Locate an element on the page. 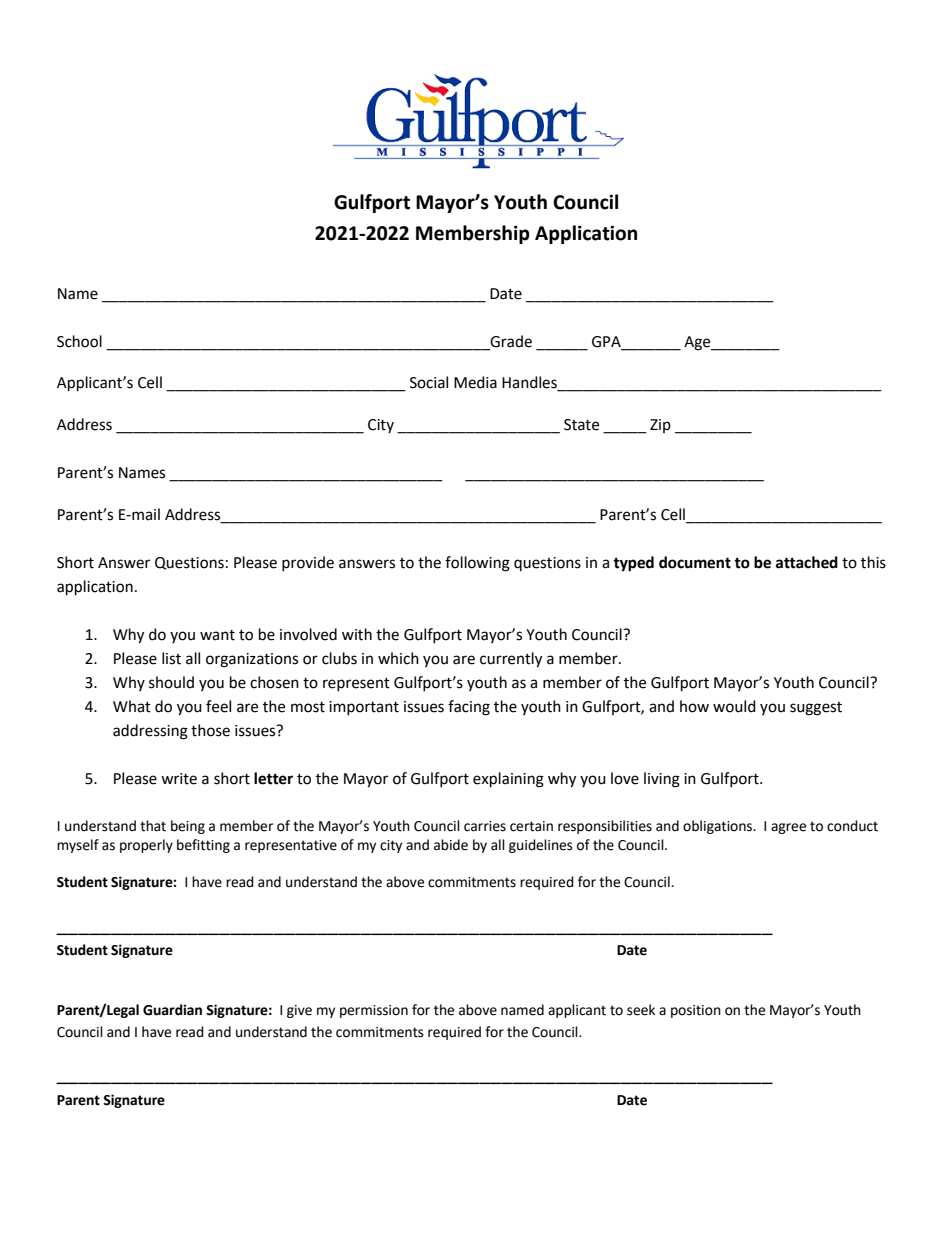 The width and height of the document is (952, 1233). write is located at coordinates (179, 779).
